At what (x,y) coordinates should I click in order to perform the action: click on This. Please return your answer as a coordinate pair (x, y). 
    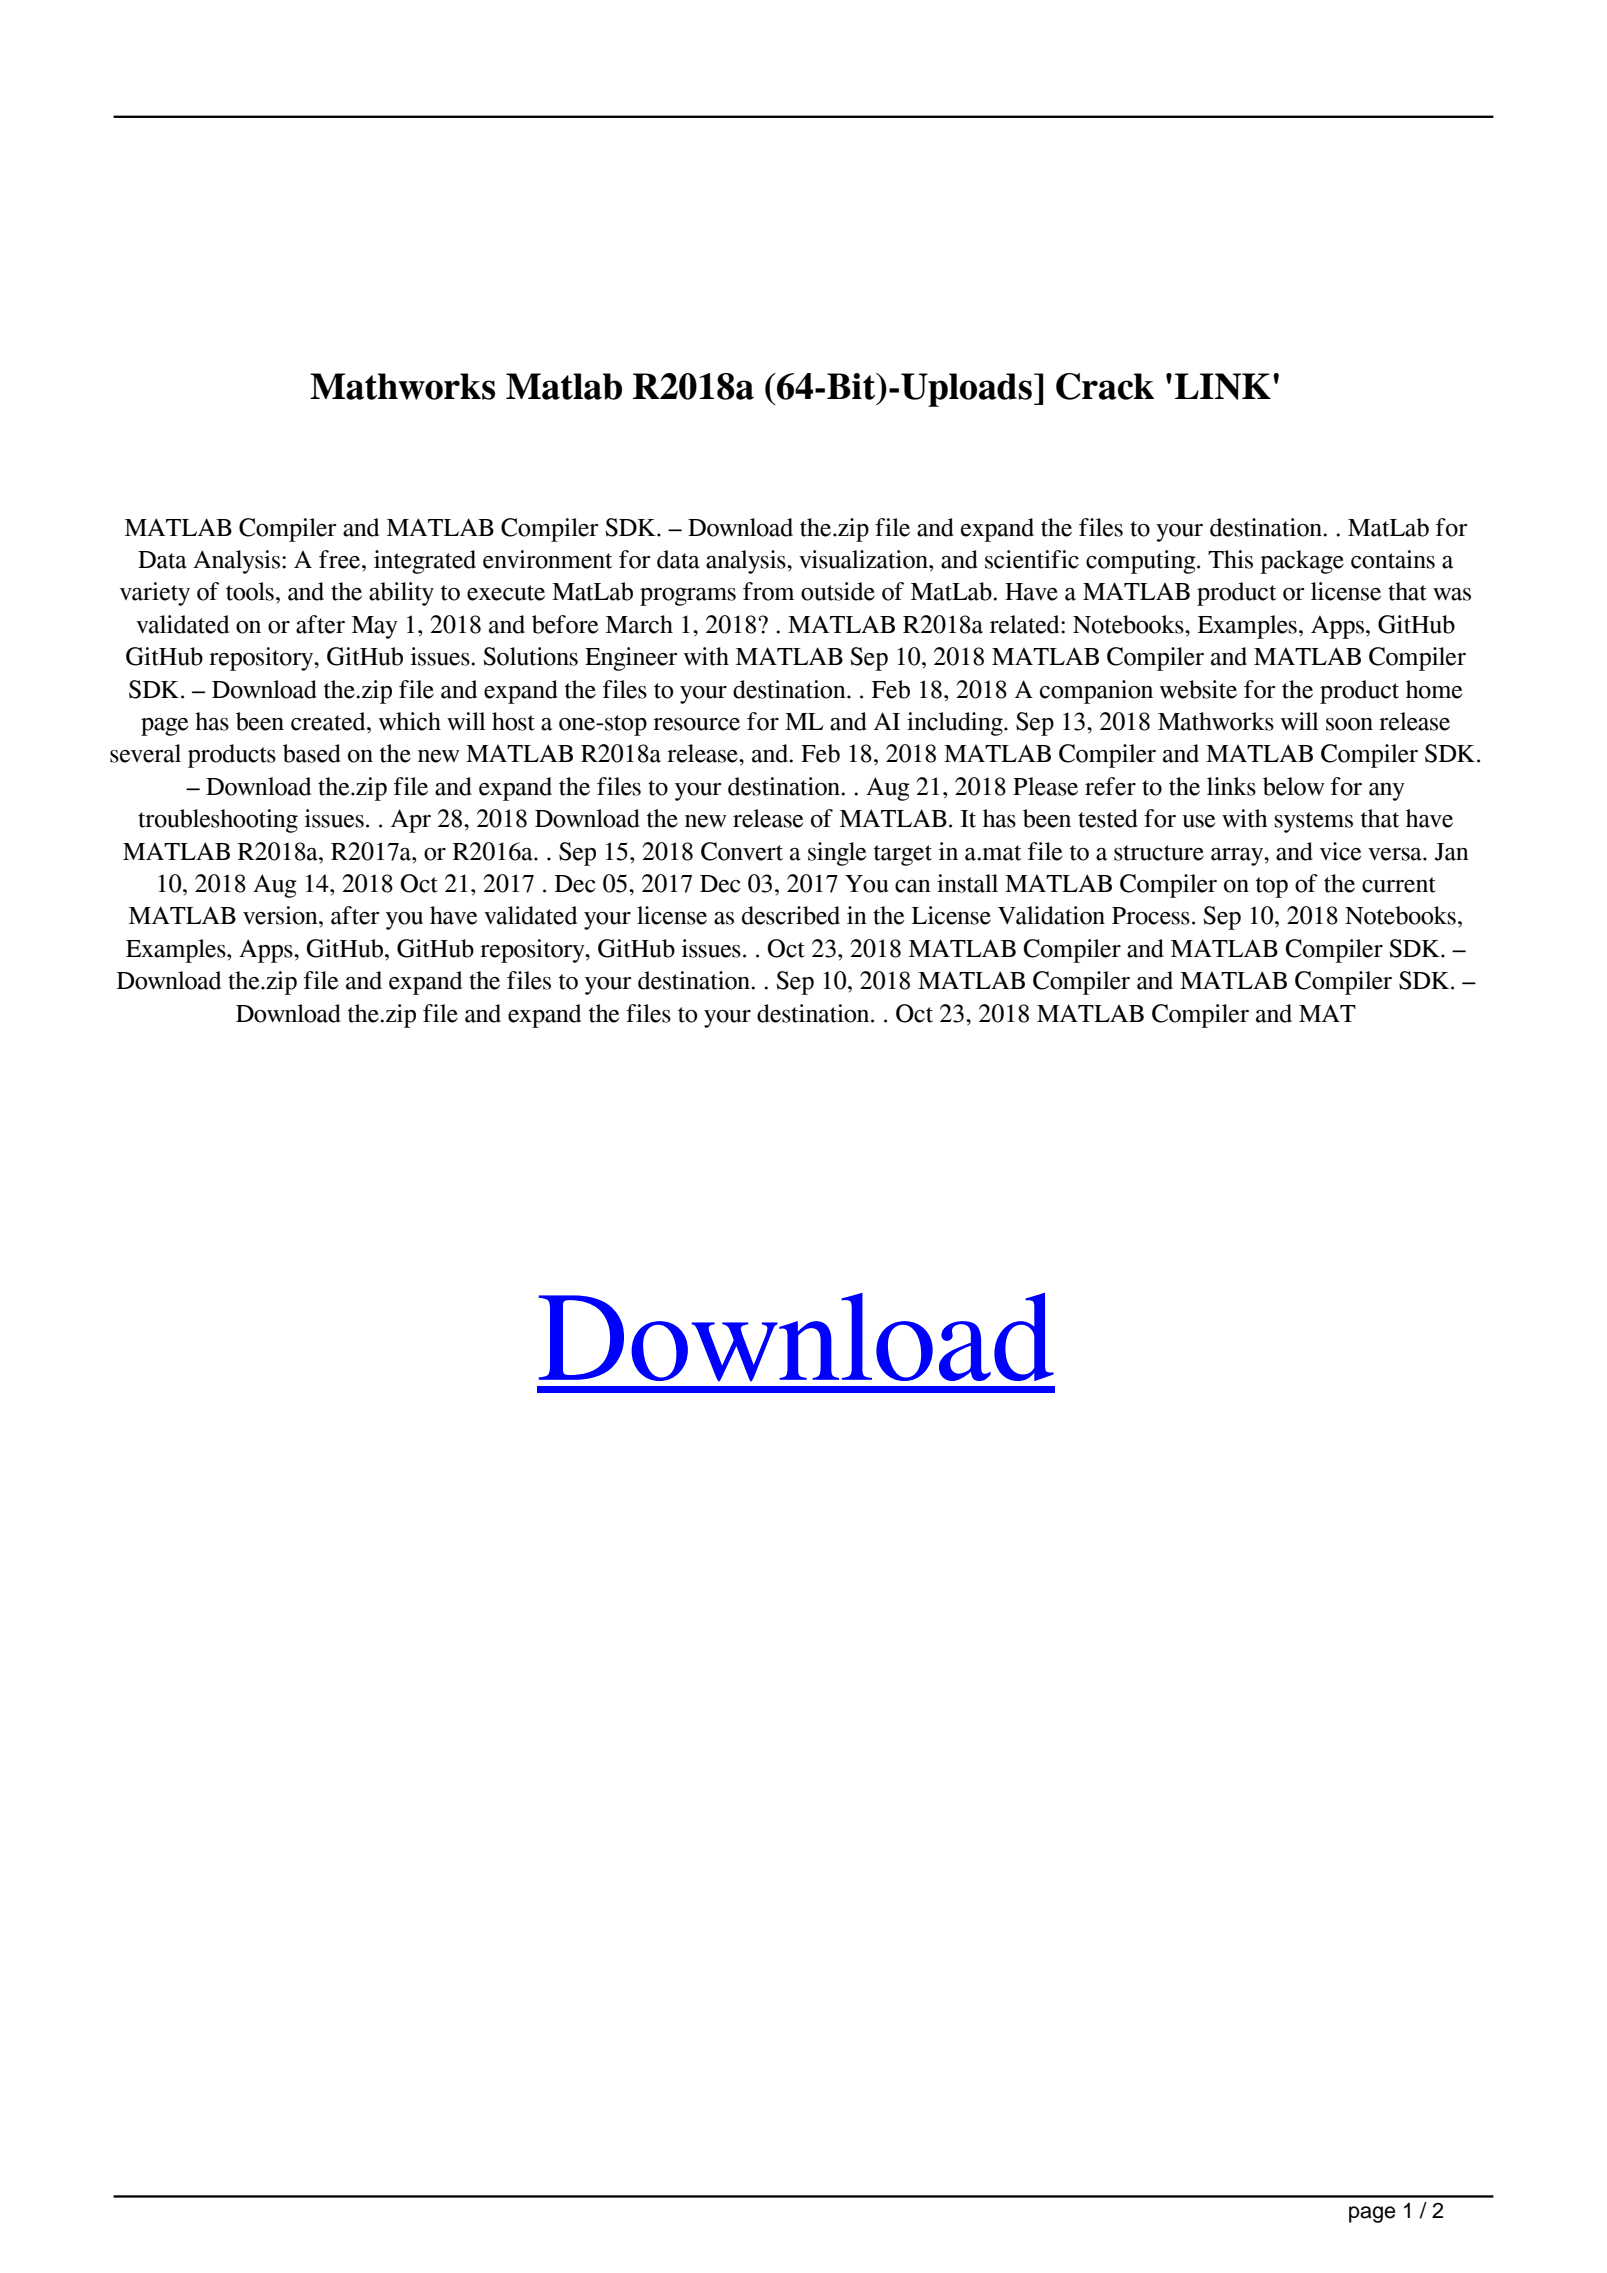
    Looking at the image, I should click on (1230, 559).
